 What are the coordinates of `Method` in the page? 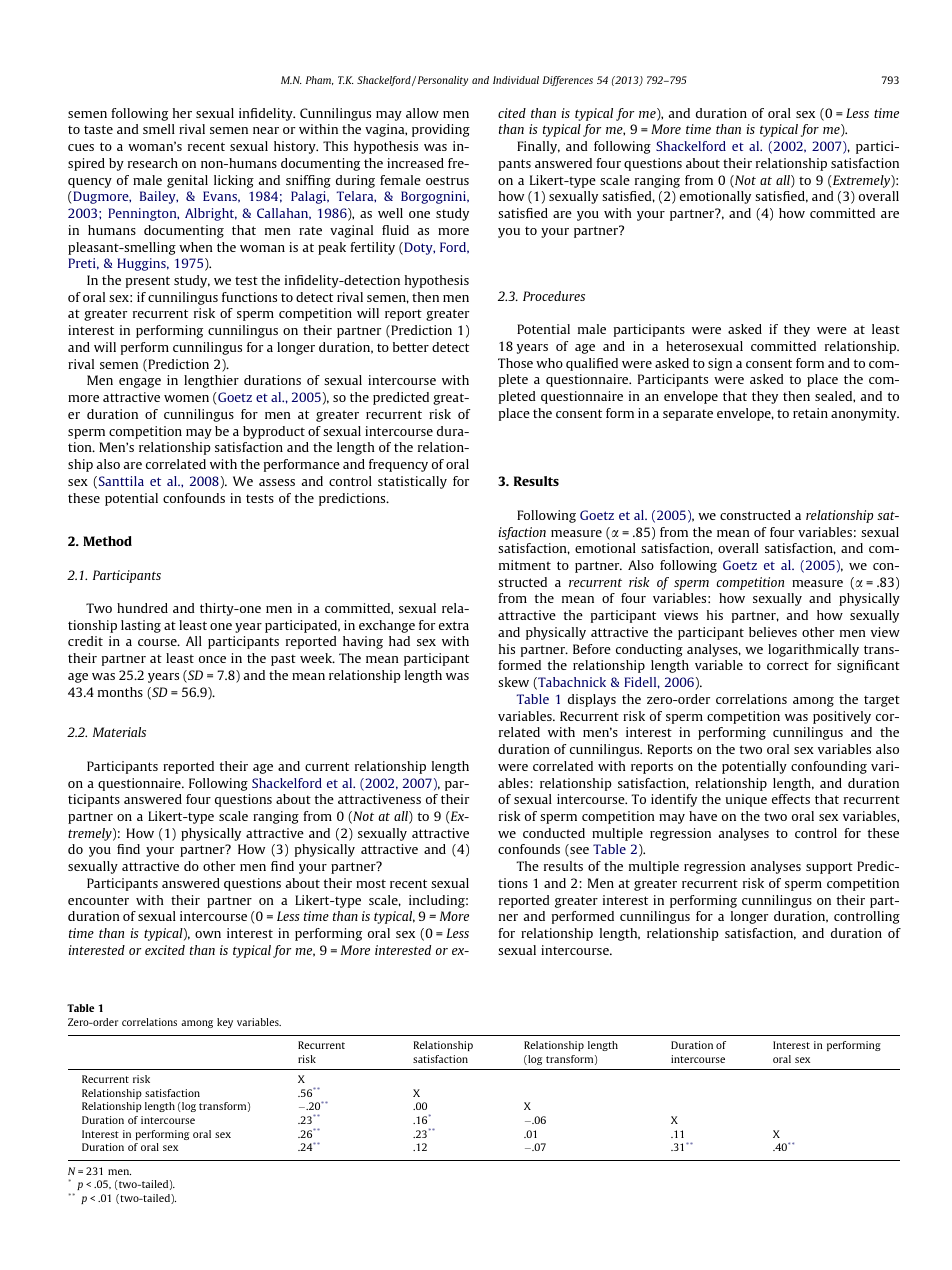 It's located at (107, 541).
